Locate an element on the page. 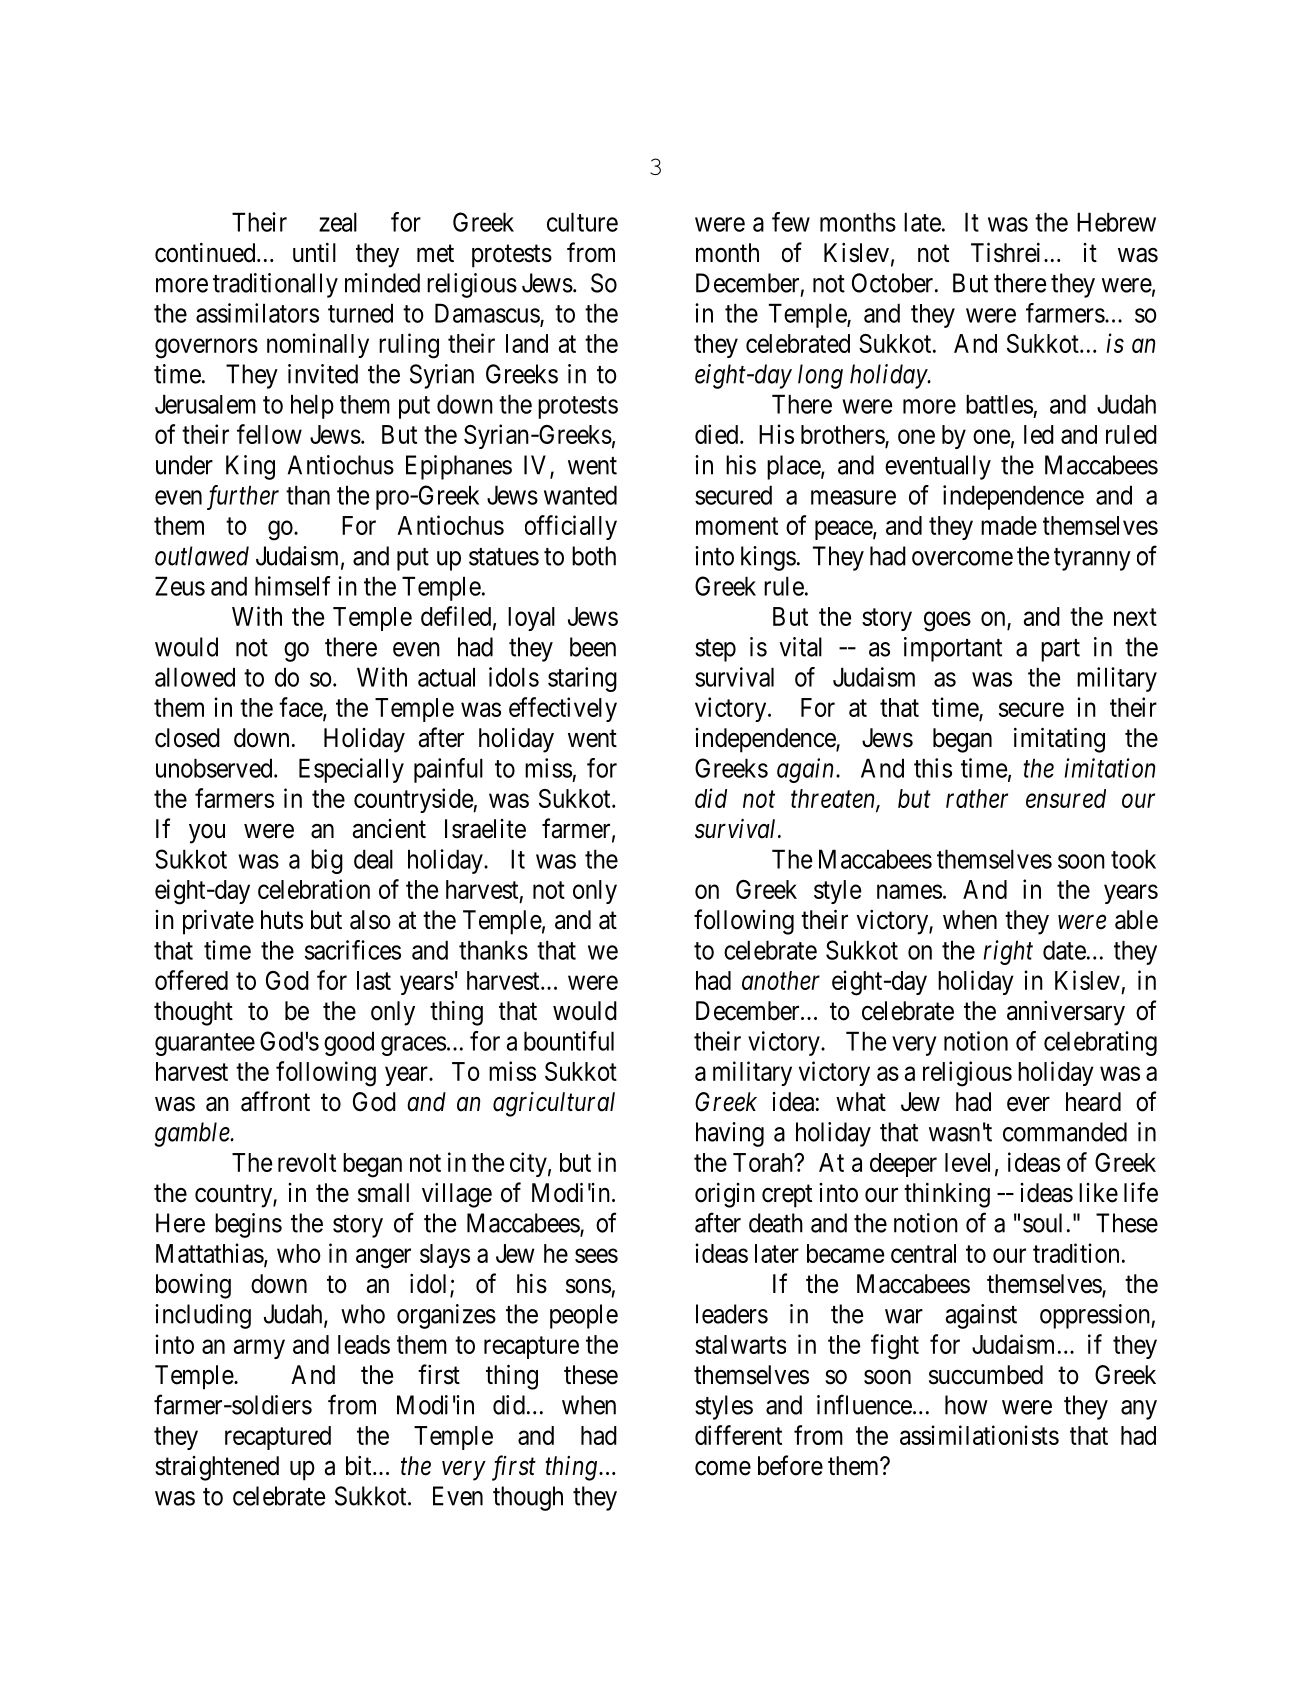 Image resolution: width=1311 pixels, height=1696 pixels. culture is located at coordinates (582, 222).
